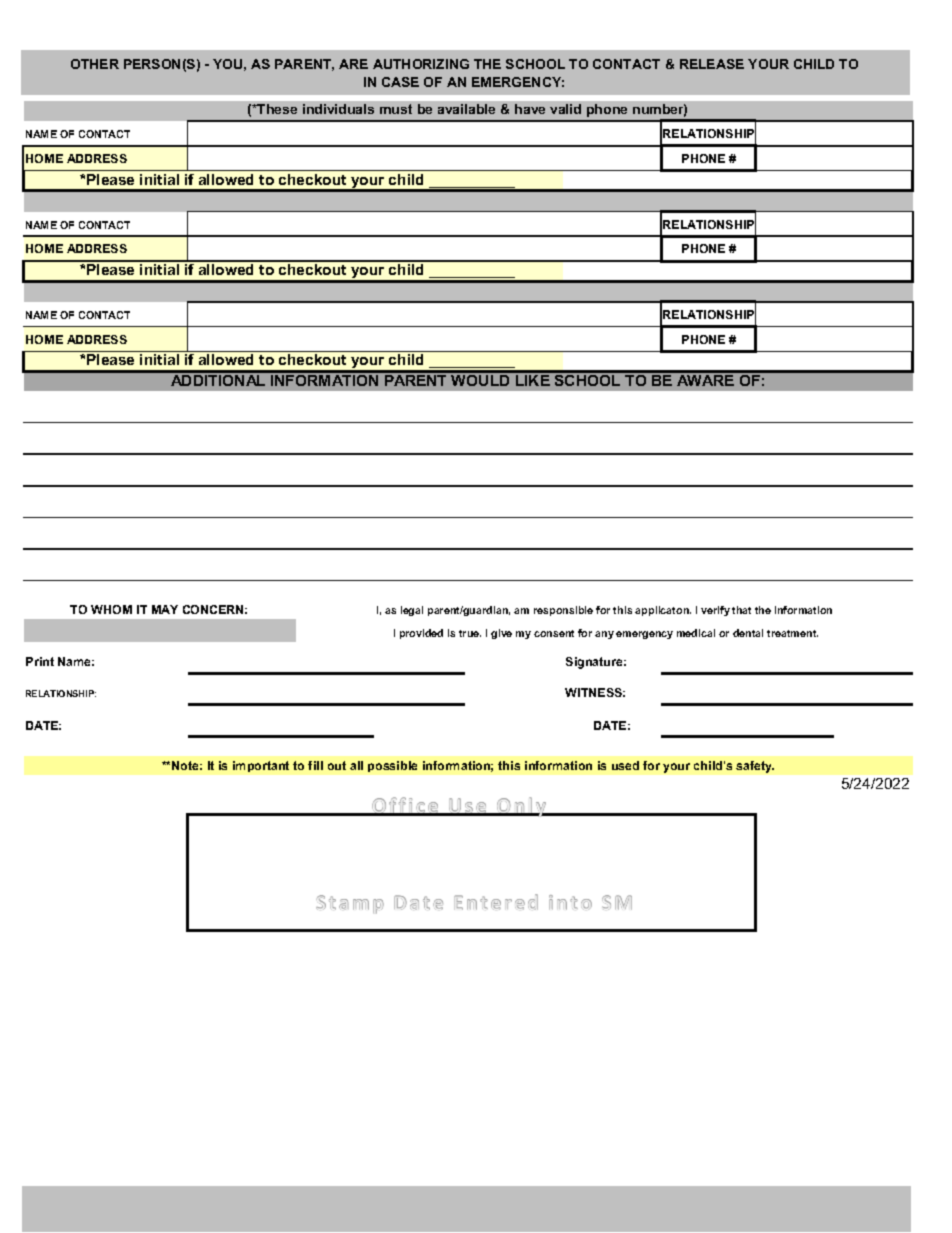 Image resolution: width=952 pixels, height=1233 pixels. Describe the element at coordinates (741, 610) in the image. I see `that` at that location.
